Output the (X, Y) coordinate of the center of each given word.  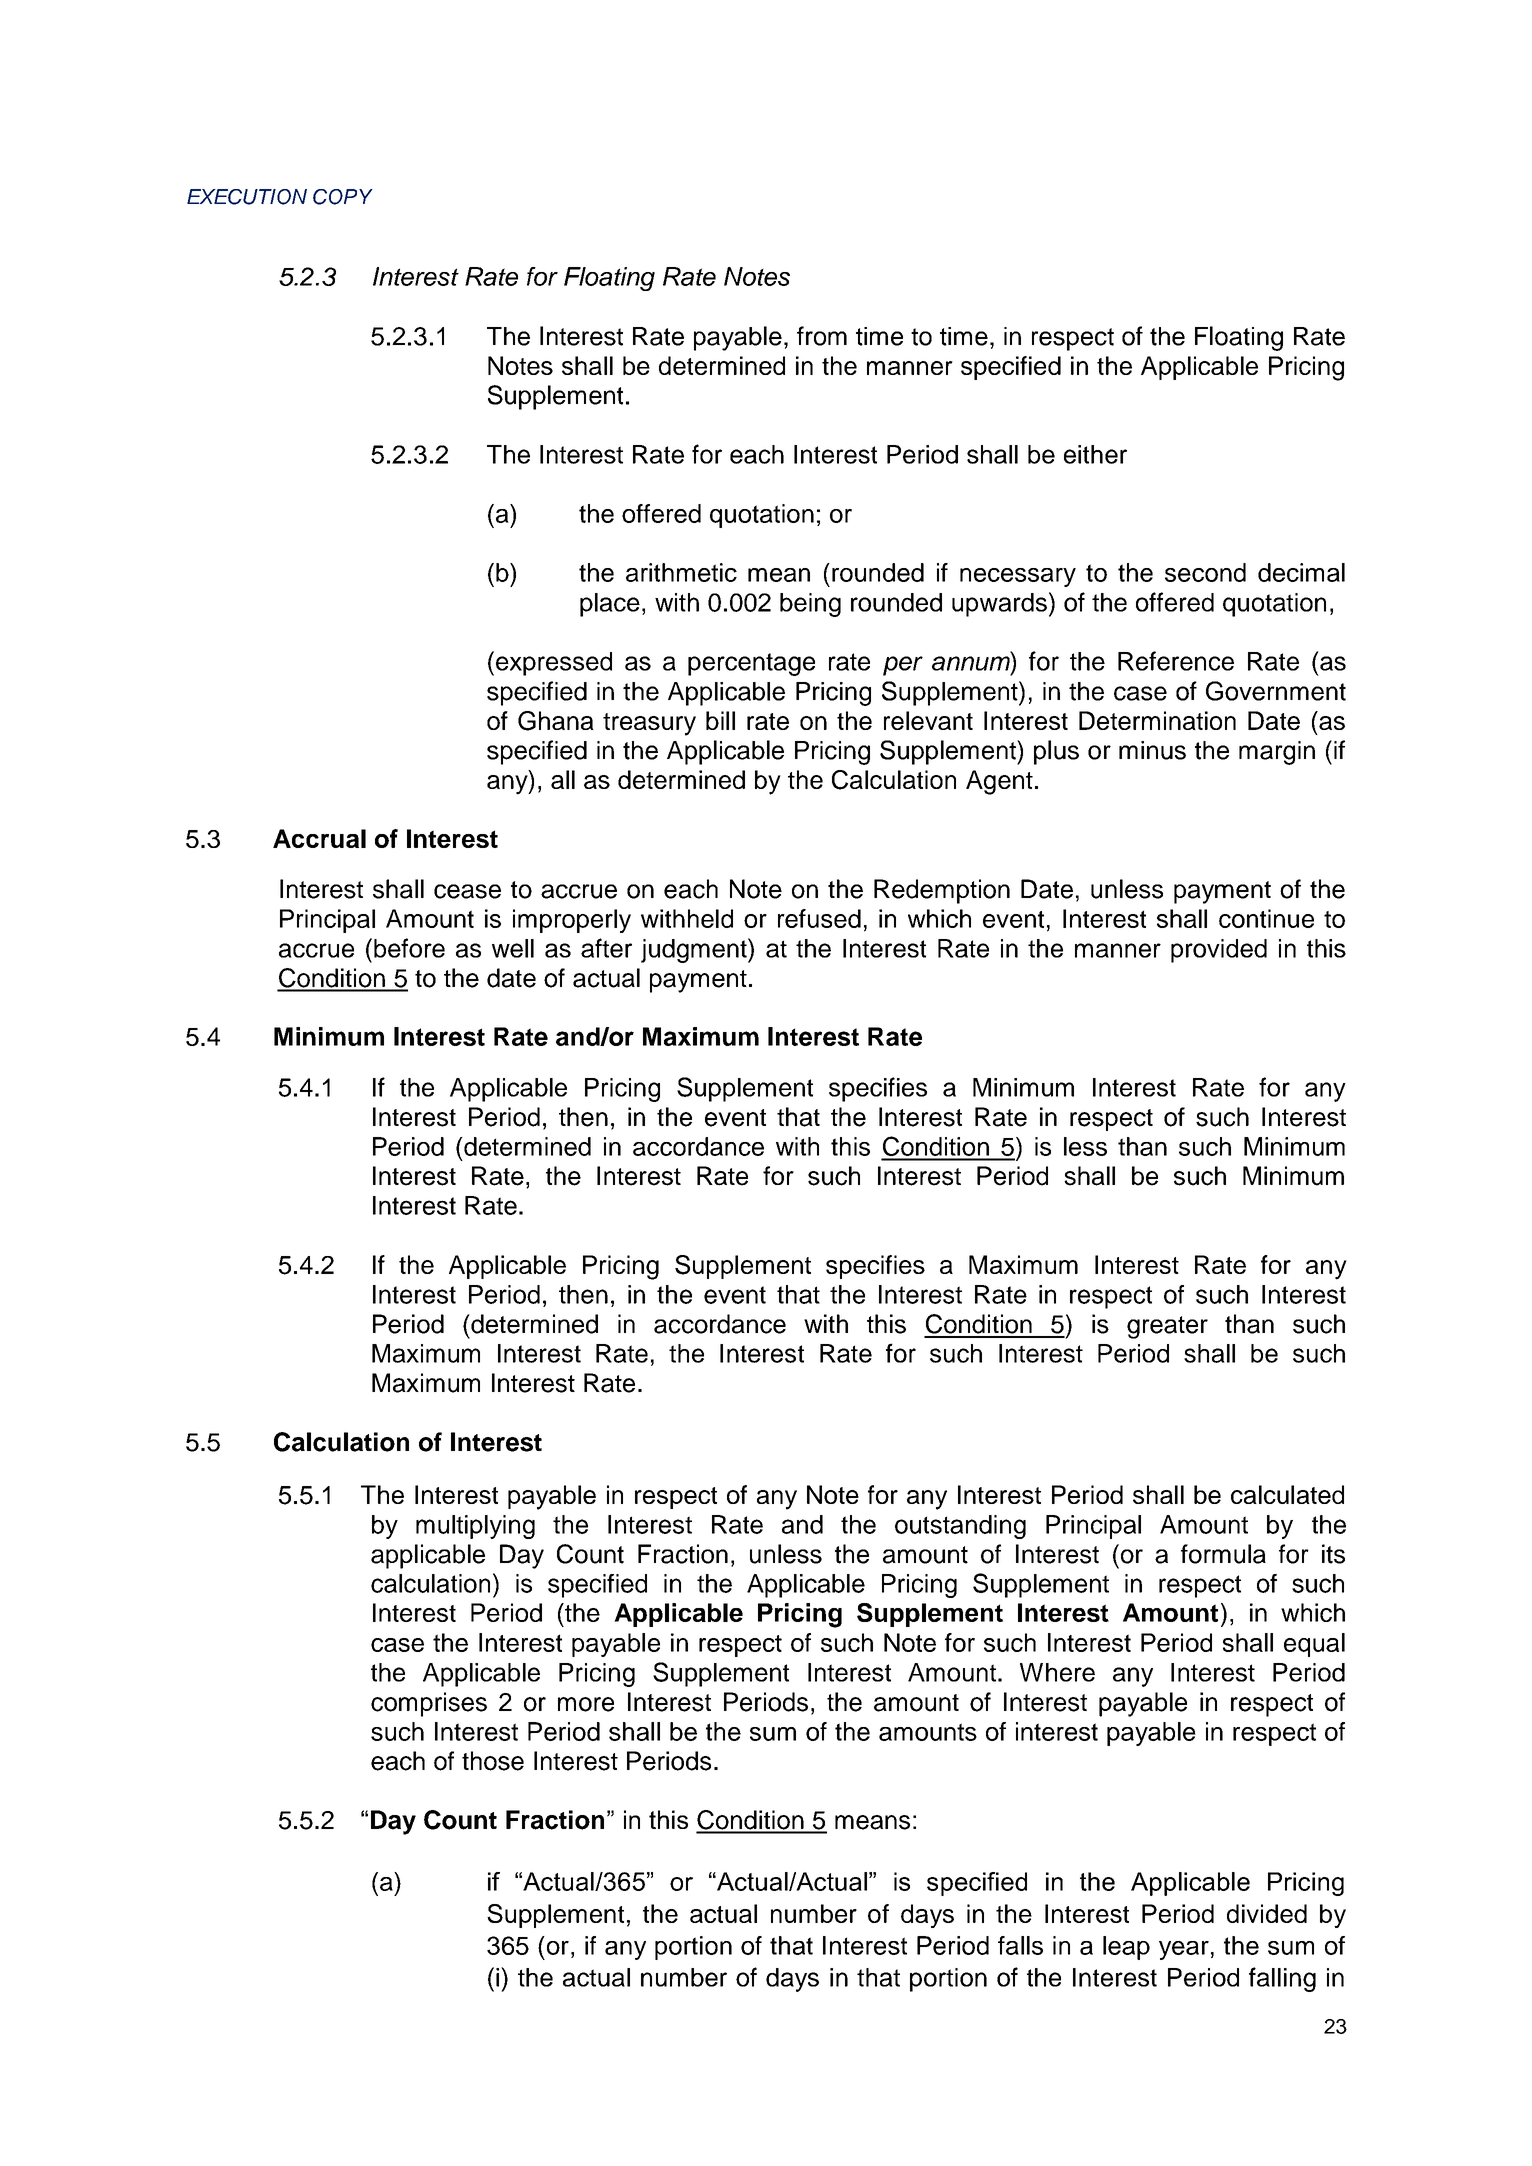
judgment (695, 950)
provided (1219, 951)
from (822, 336)
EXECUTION (247, 197)
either (1095, 454)
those (493, 1761)
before (409, 948)
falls (1020, 1945)
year (1184, 1950)
